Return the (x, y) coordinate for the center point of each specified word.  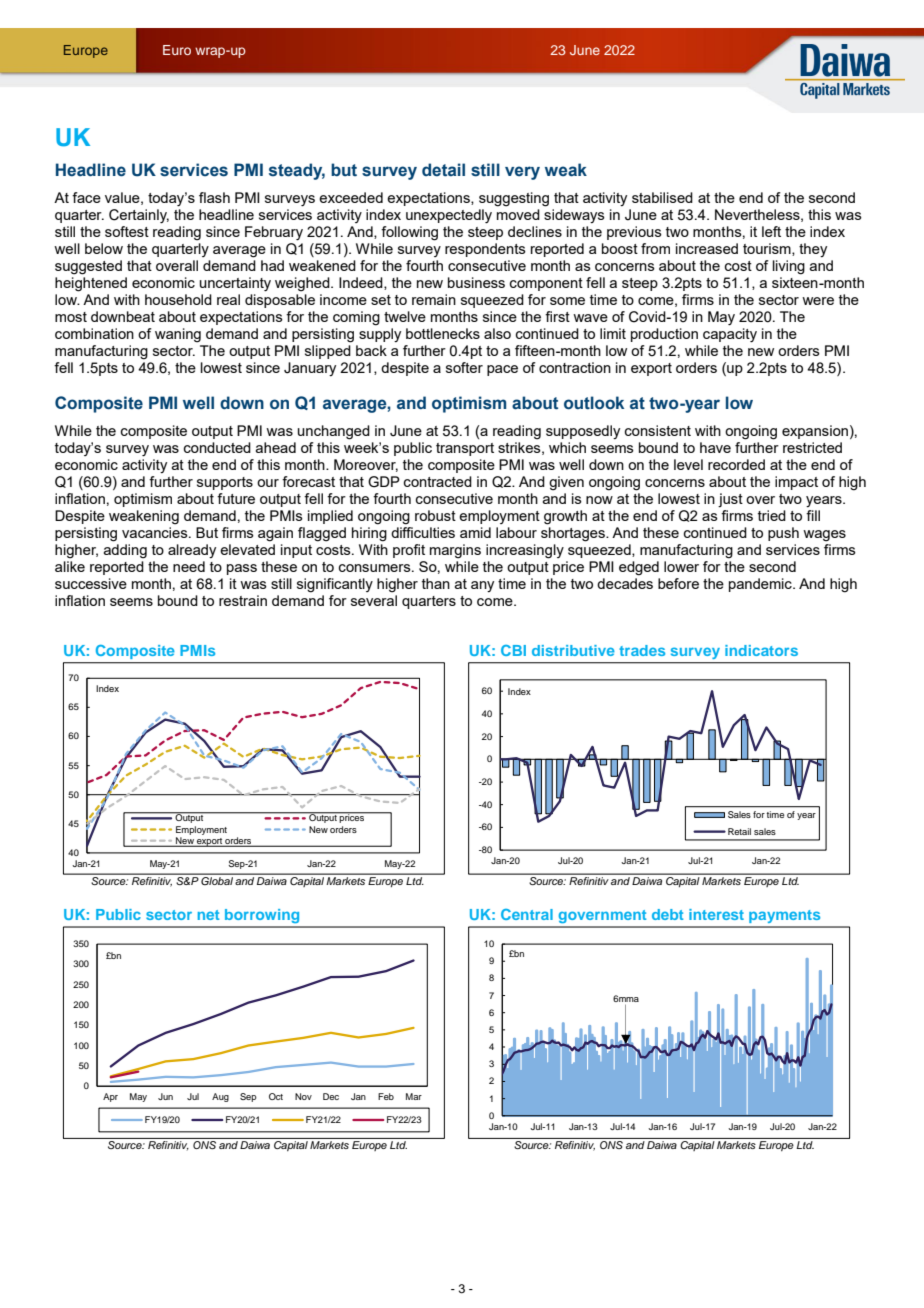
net (208, 915)
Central (527, 914)
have (715, 447)
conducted (217, 447)
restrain (243, 600)
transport (465, 449)
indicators (761, 650)
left (771, 231)
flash (214, 197)
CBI (513, 650)
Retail (739, 831)
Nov (303, 1096)
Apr (110, 1097)
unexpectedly (449, 216)
